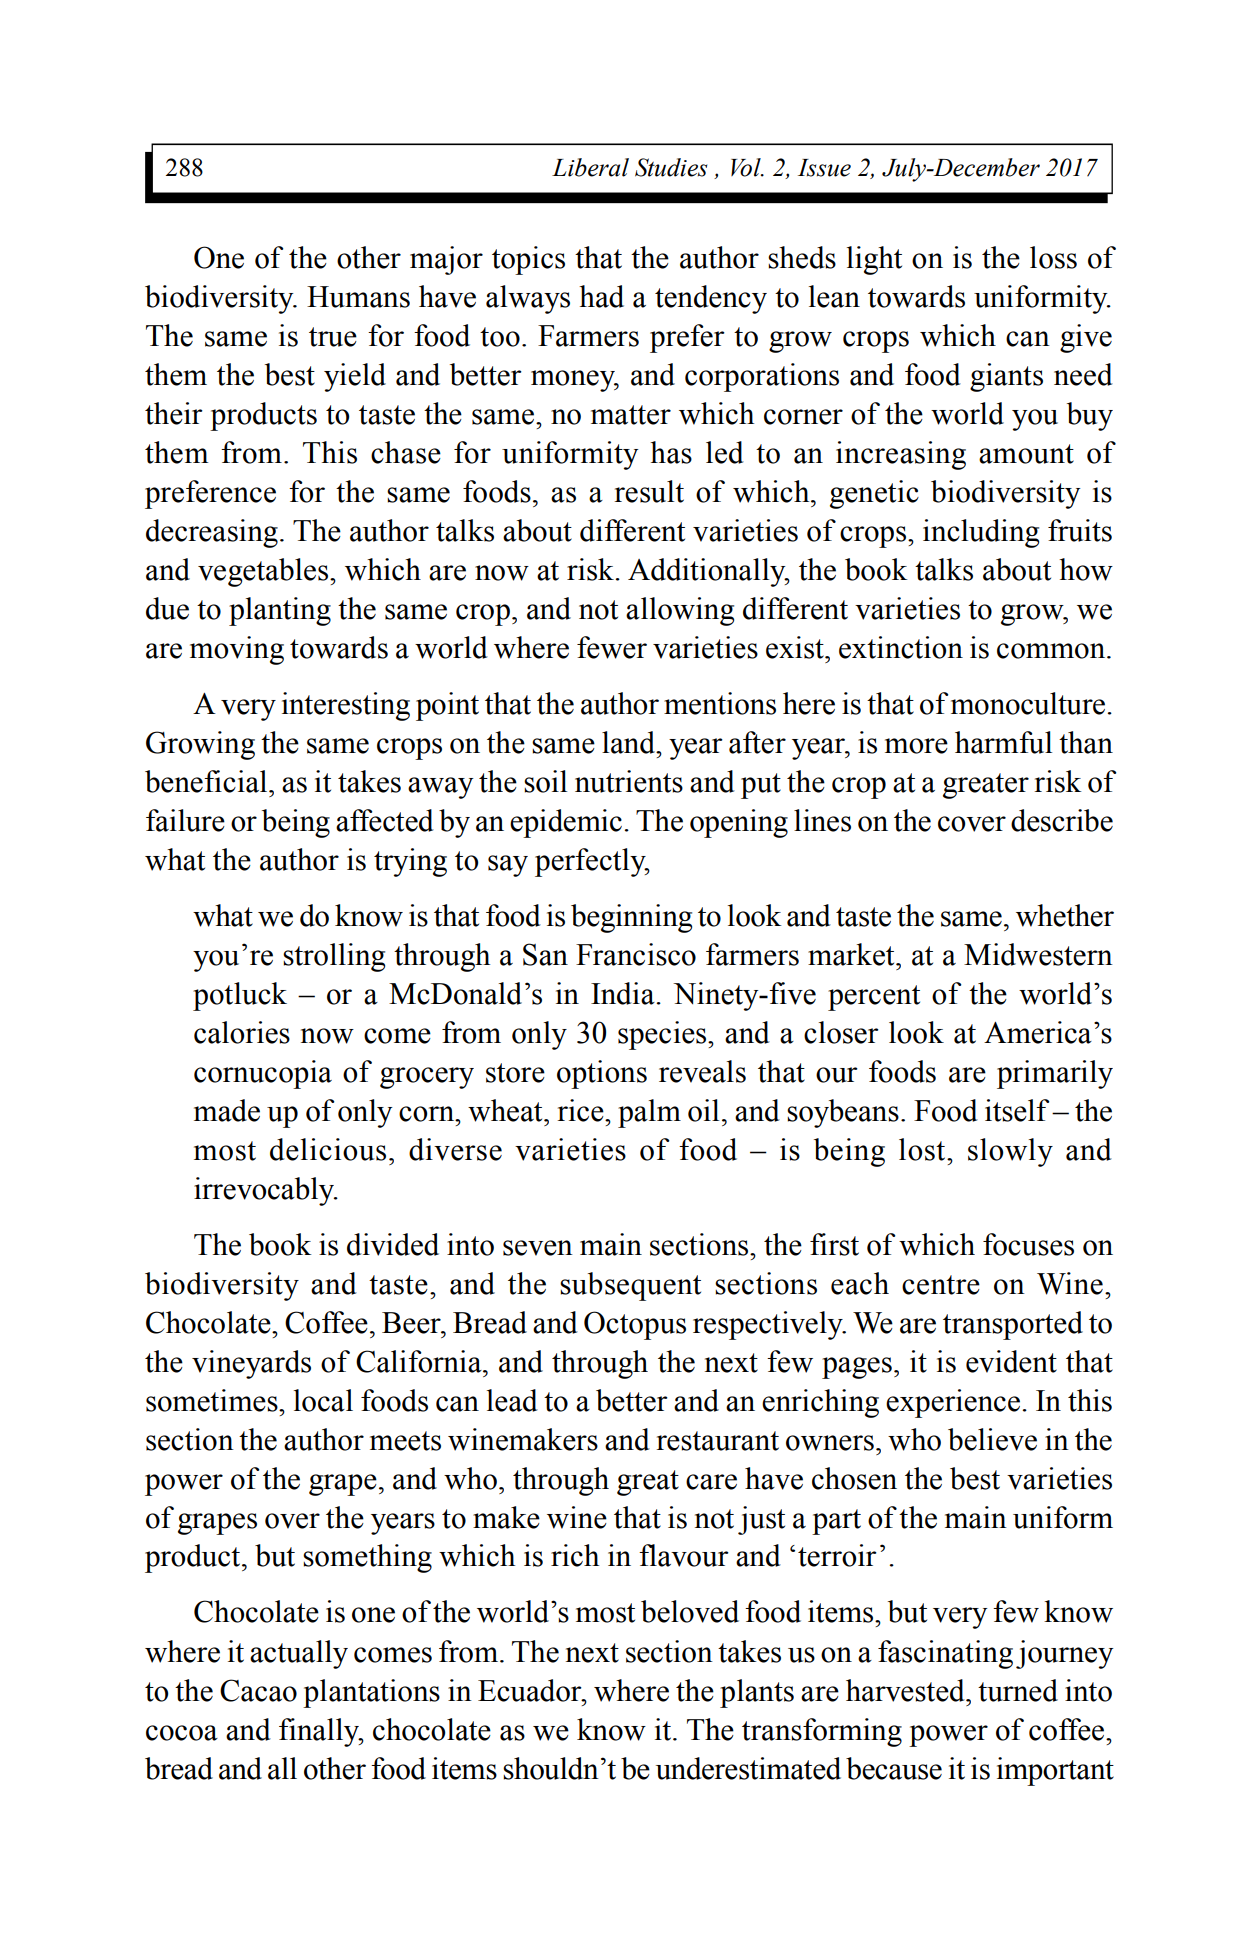  Describe the element at coordinates (1003, 742) in the document. I see `harmful` at that location.
